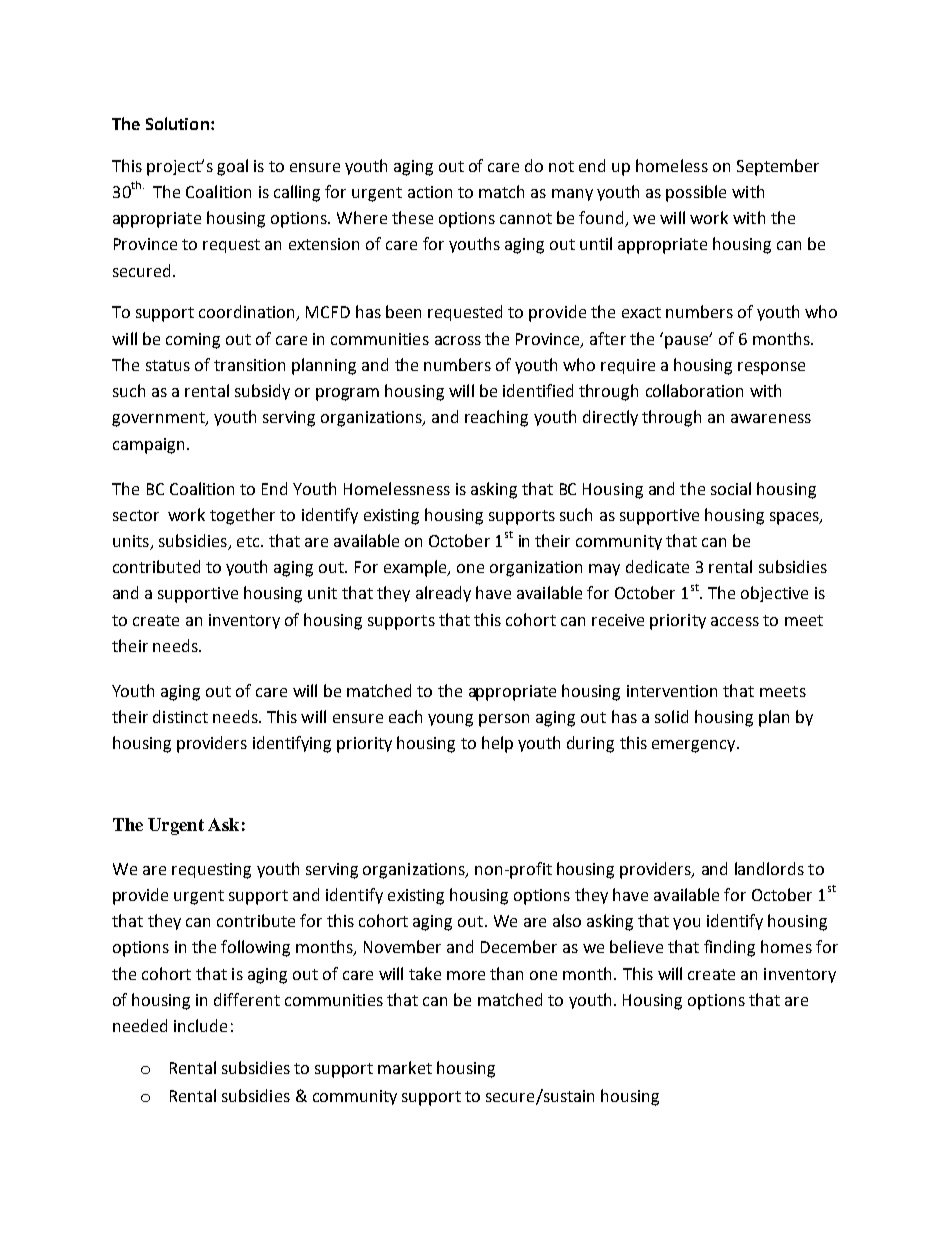  Describe the element at coordinates (430, 192) in the screenshot. I see `action` at that location.
